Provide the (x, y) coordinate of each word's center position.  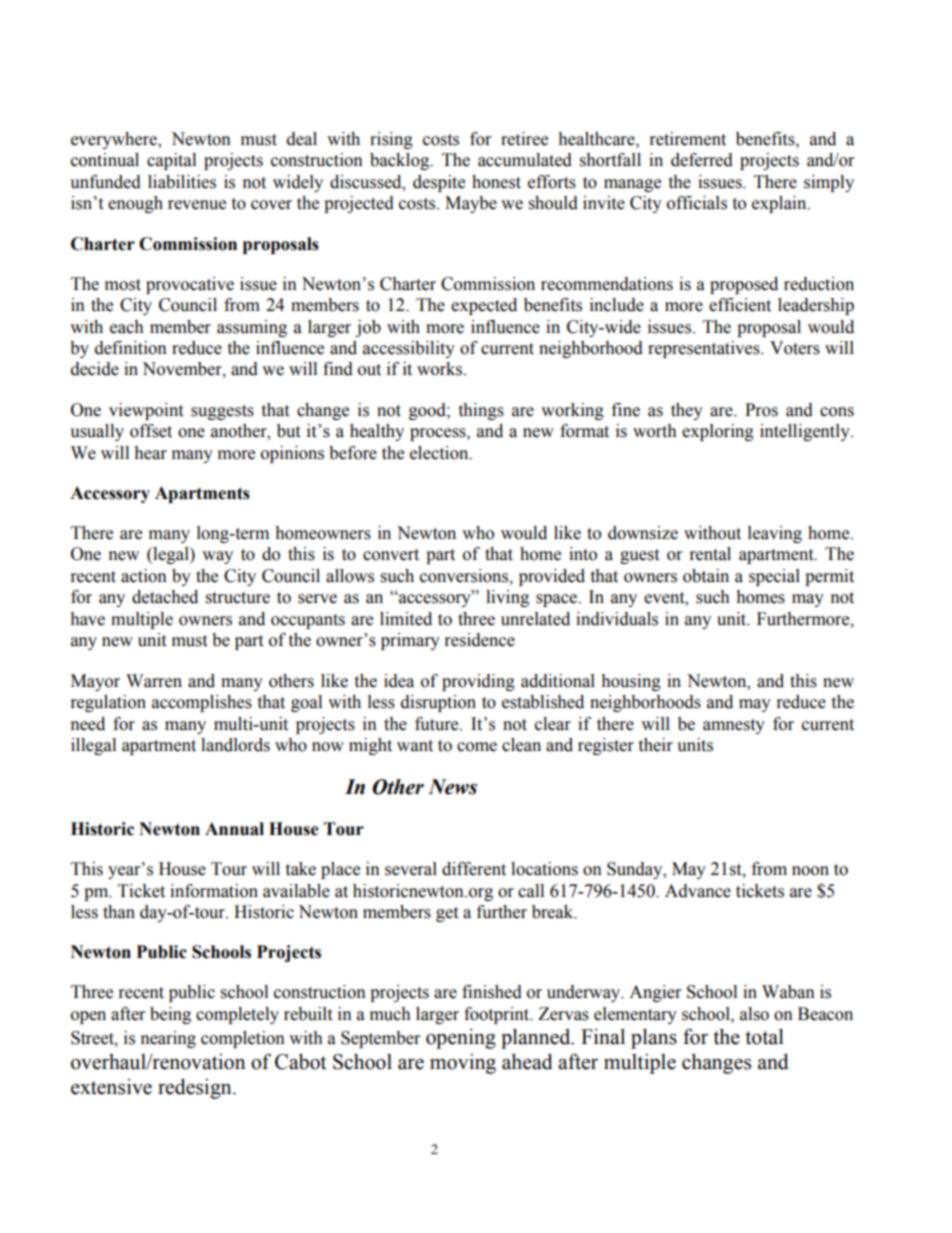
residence (480, 640)
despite (439, 183)
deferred (702, 160)
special (774, 577)
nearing (168, 1039)
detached (165, 597)
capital (171, 161)
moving (463, 1064)
